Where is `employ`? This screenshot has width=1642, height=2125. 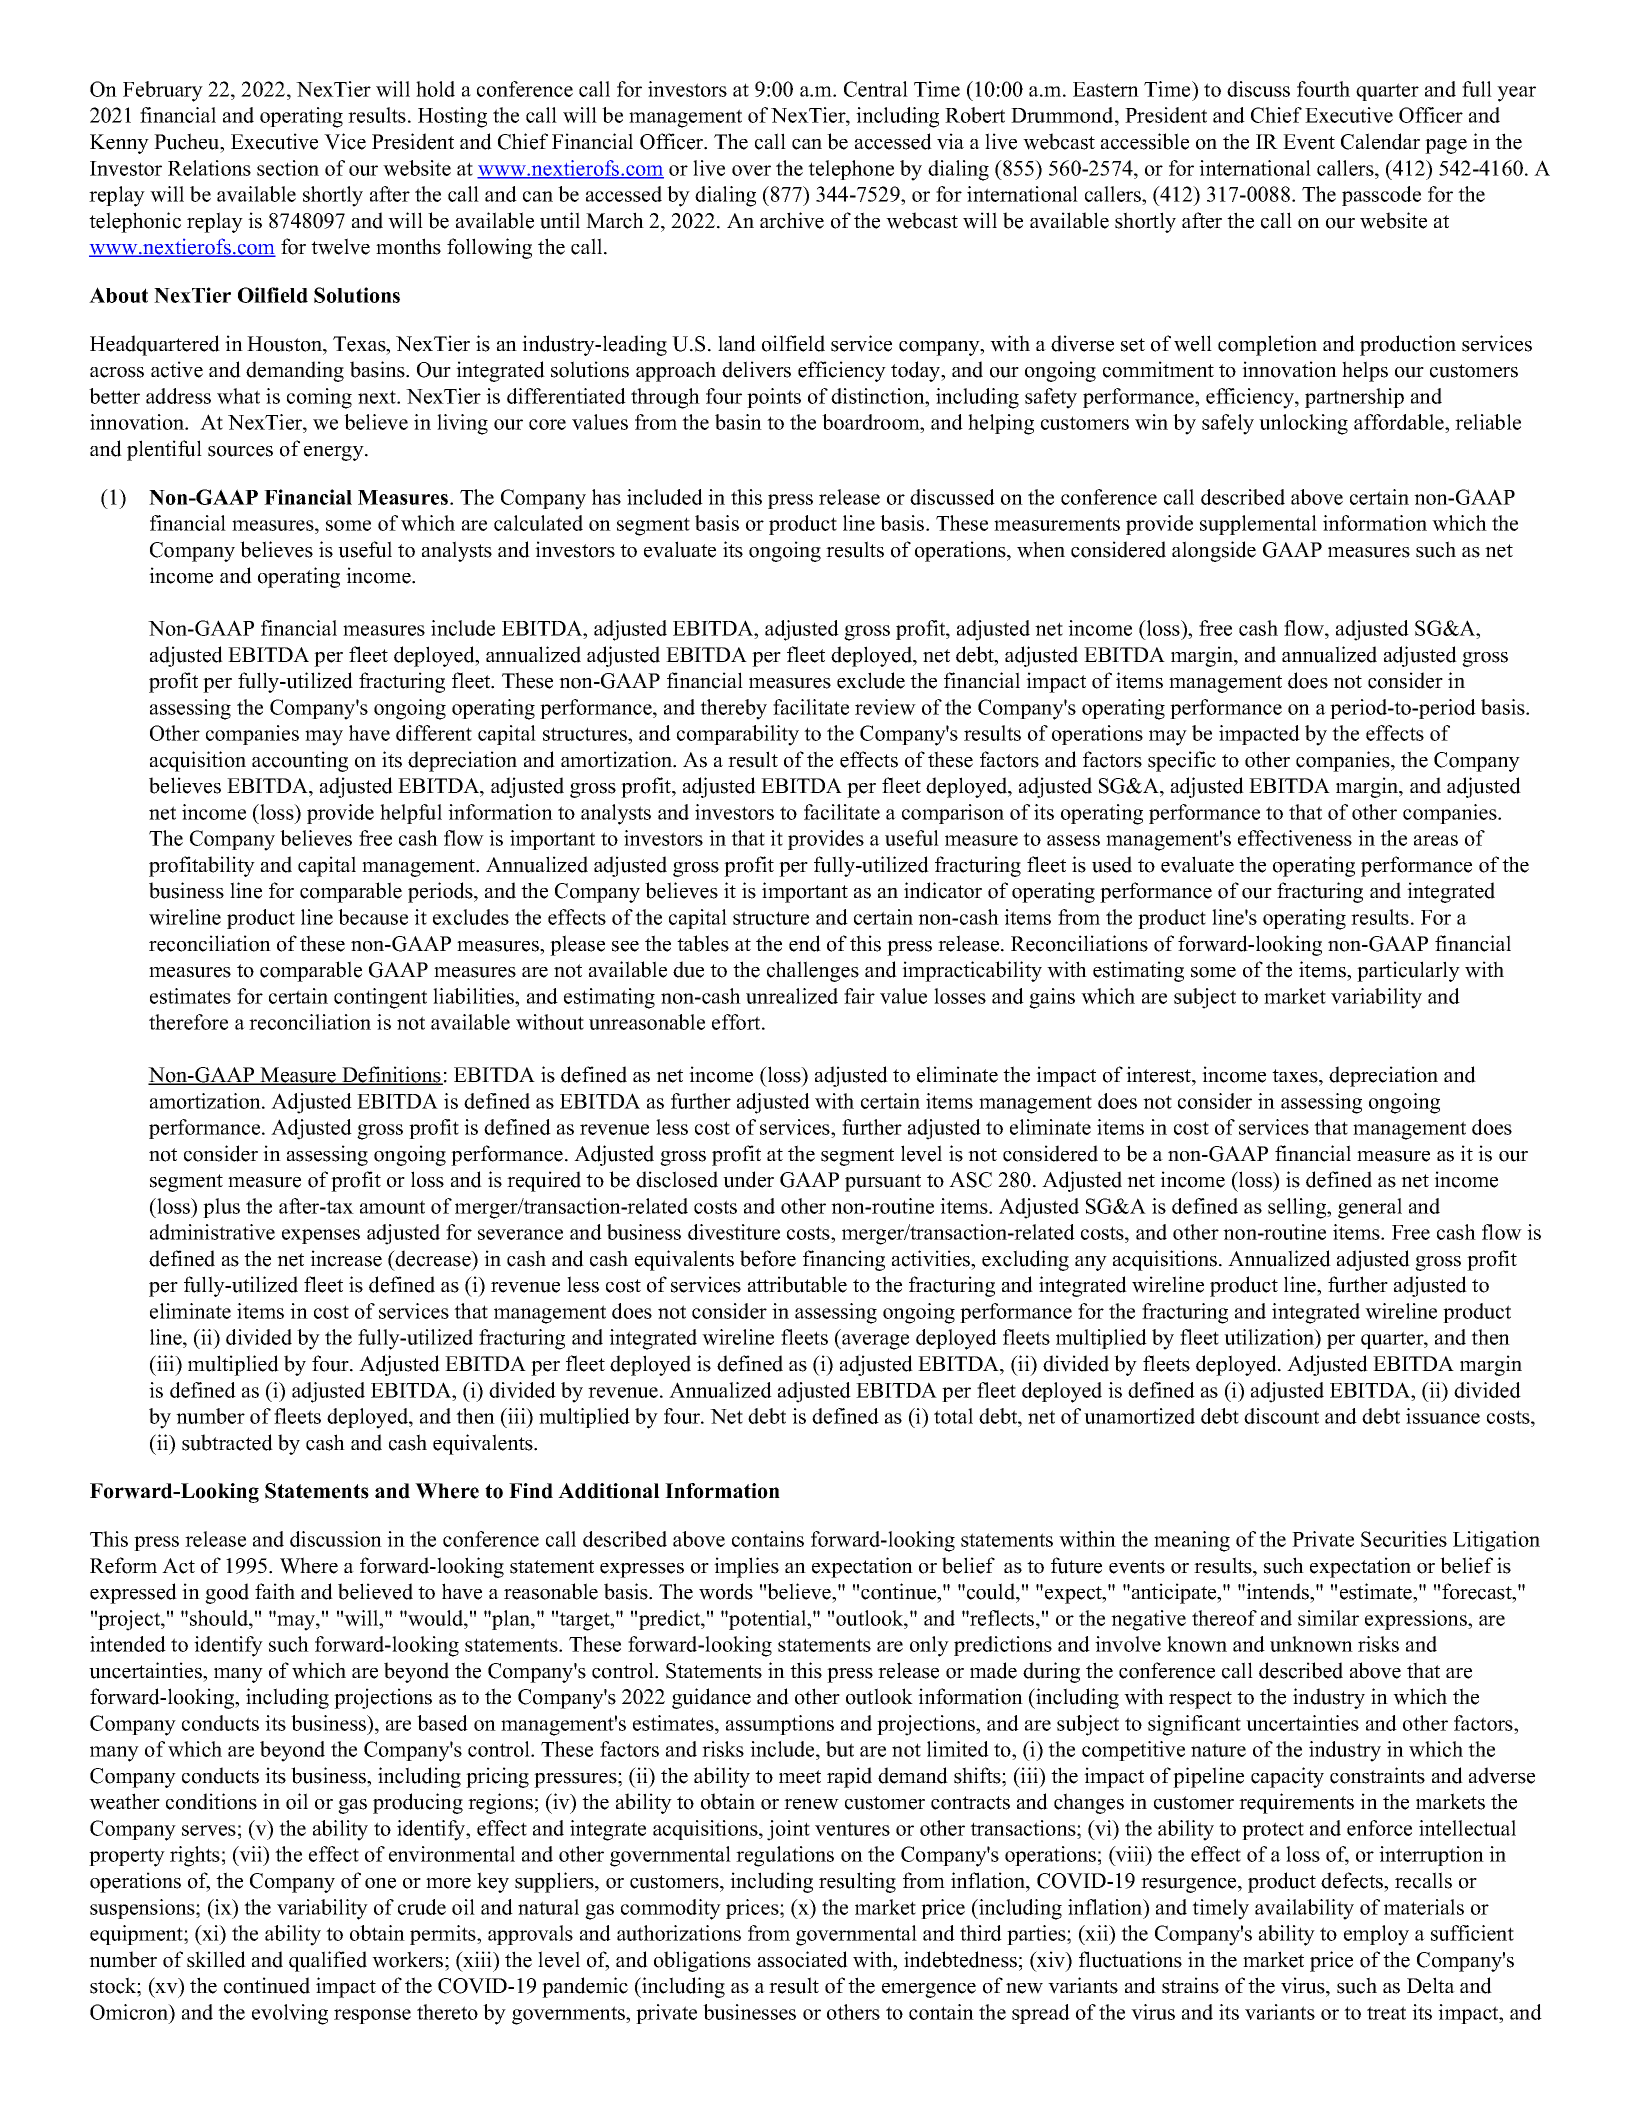 employ is located at coordinates (1376, 1935).
